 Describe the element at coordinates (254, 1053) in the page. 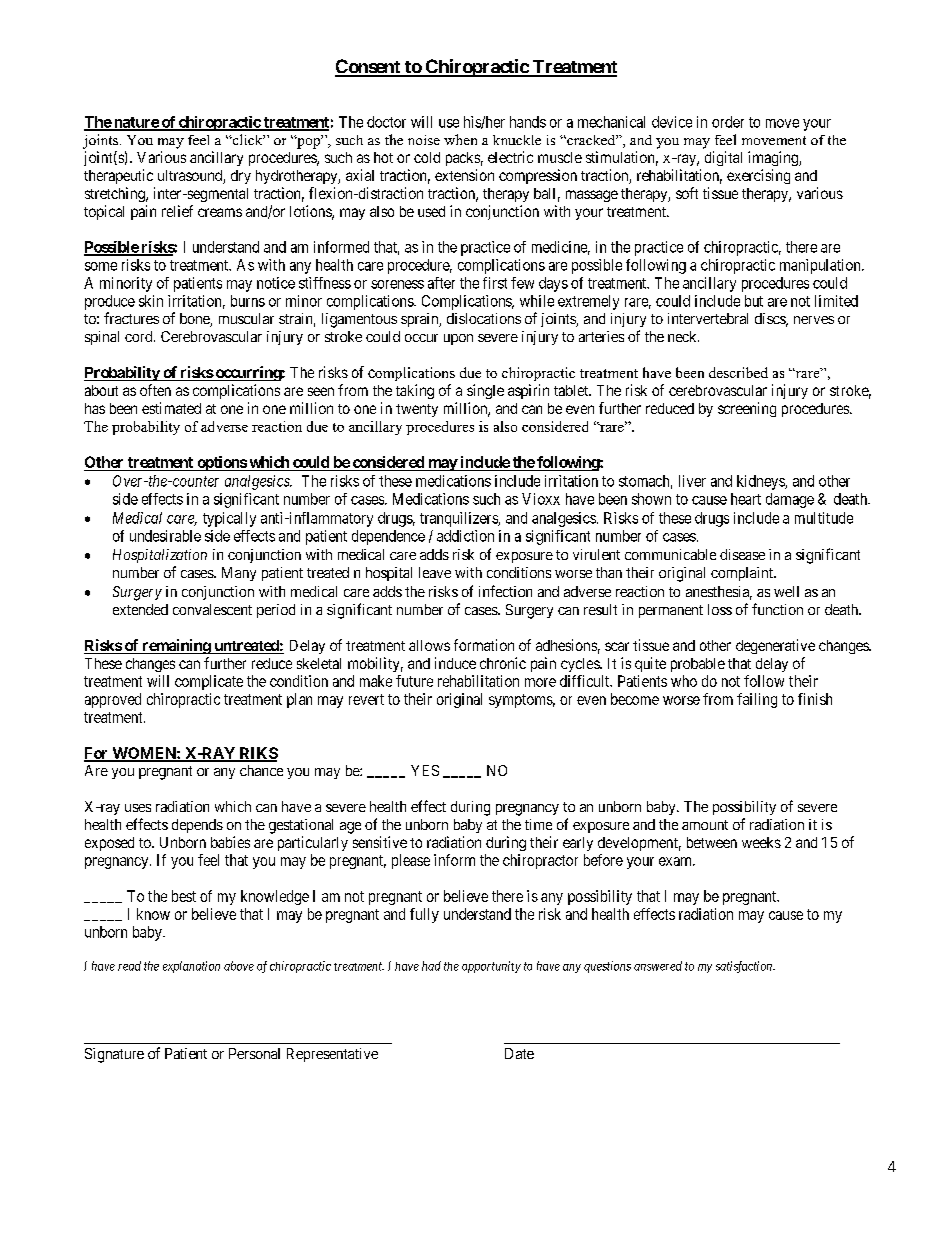

I see `Personal` at that location.
